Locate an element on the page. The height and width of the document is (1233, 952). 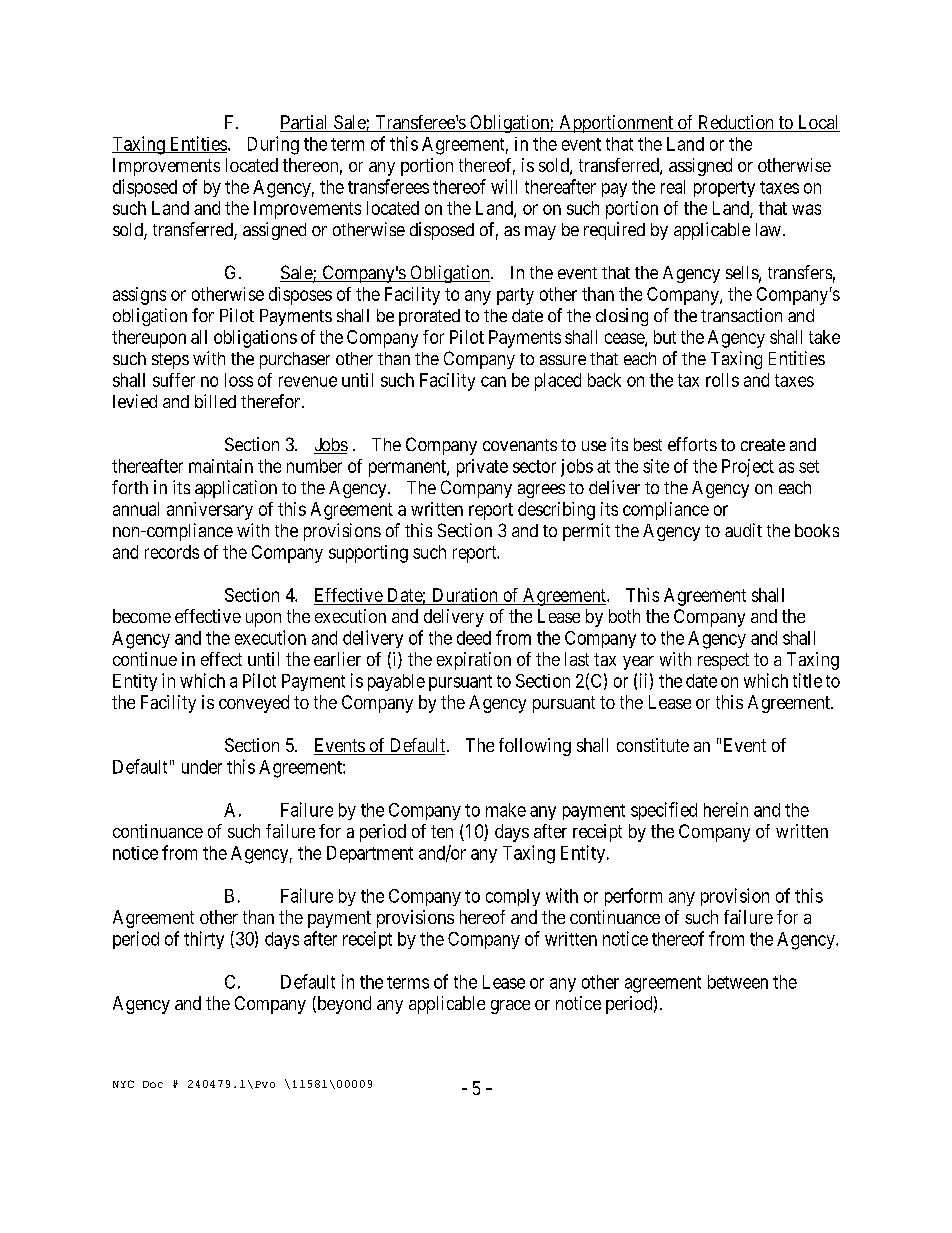
will is located at coordinates (504, 186).
